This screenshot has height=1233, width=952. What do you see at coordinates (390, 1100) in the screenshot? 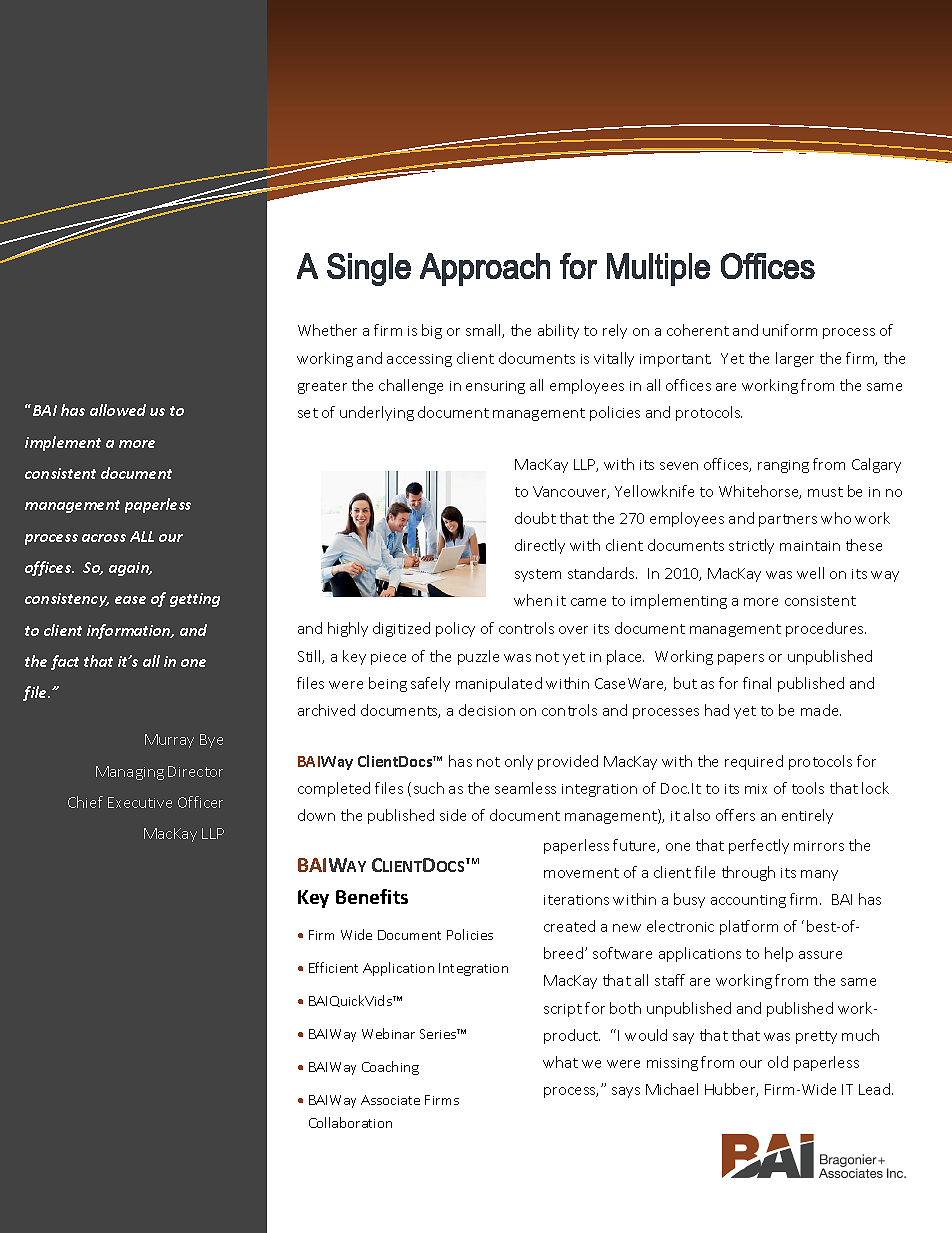
I see `Associate` at bounding box center [390, 1100].
